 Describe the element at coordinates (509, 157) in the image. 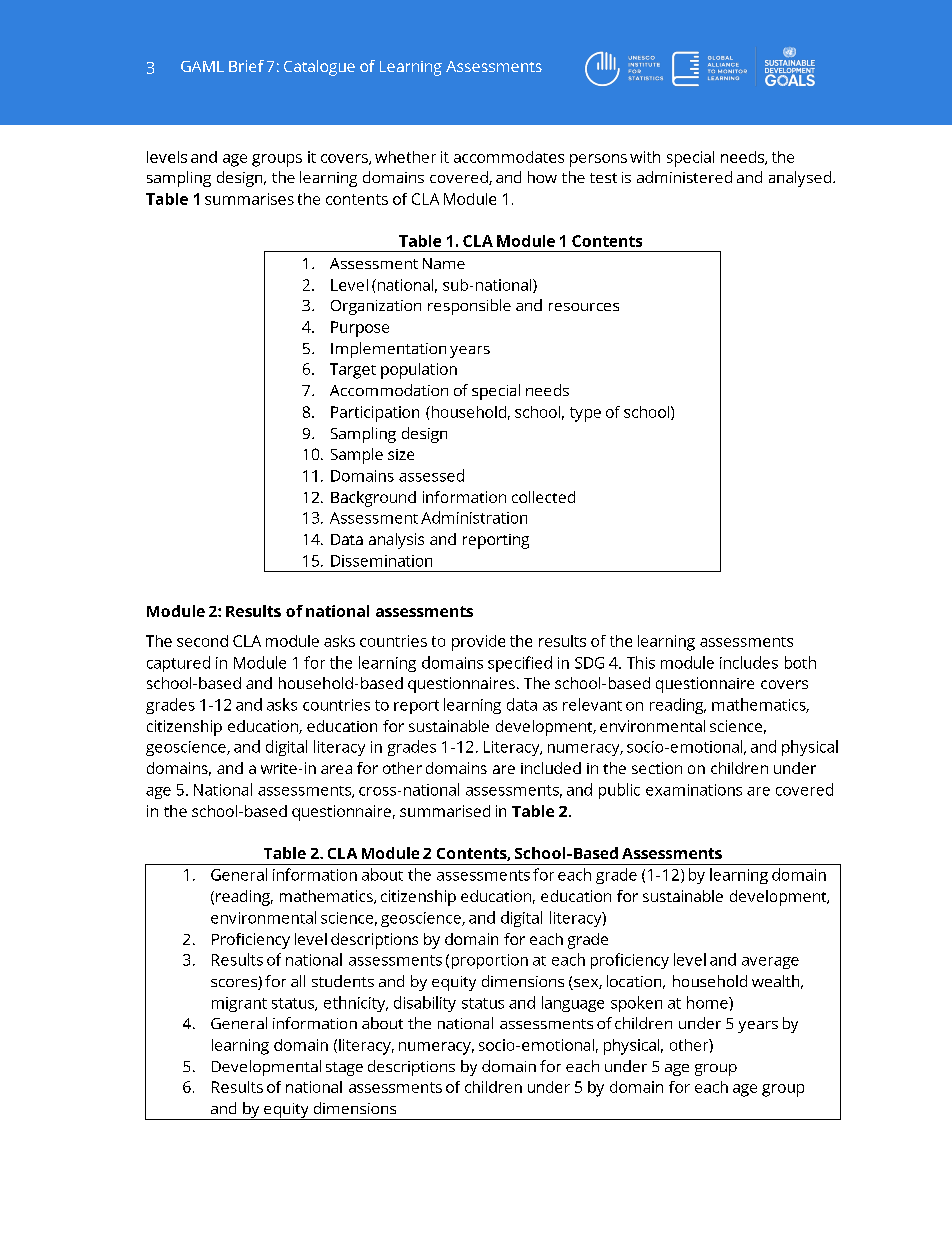

I see `accommodates` at that location.
